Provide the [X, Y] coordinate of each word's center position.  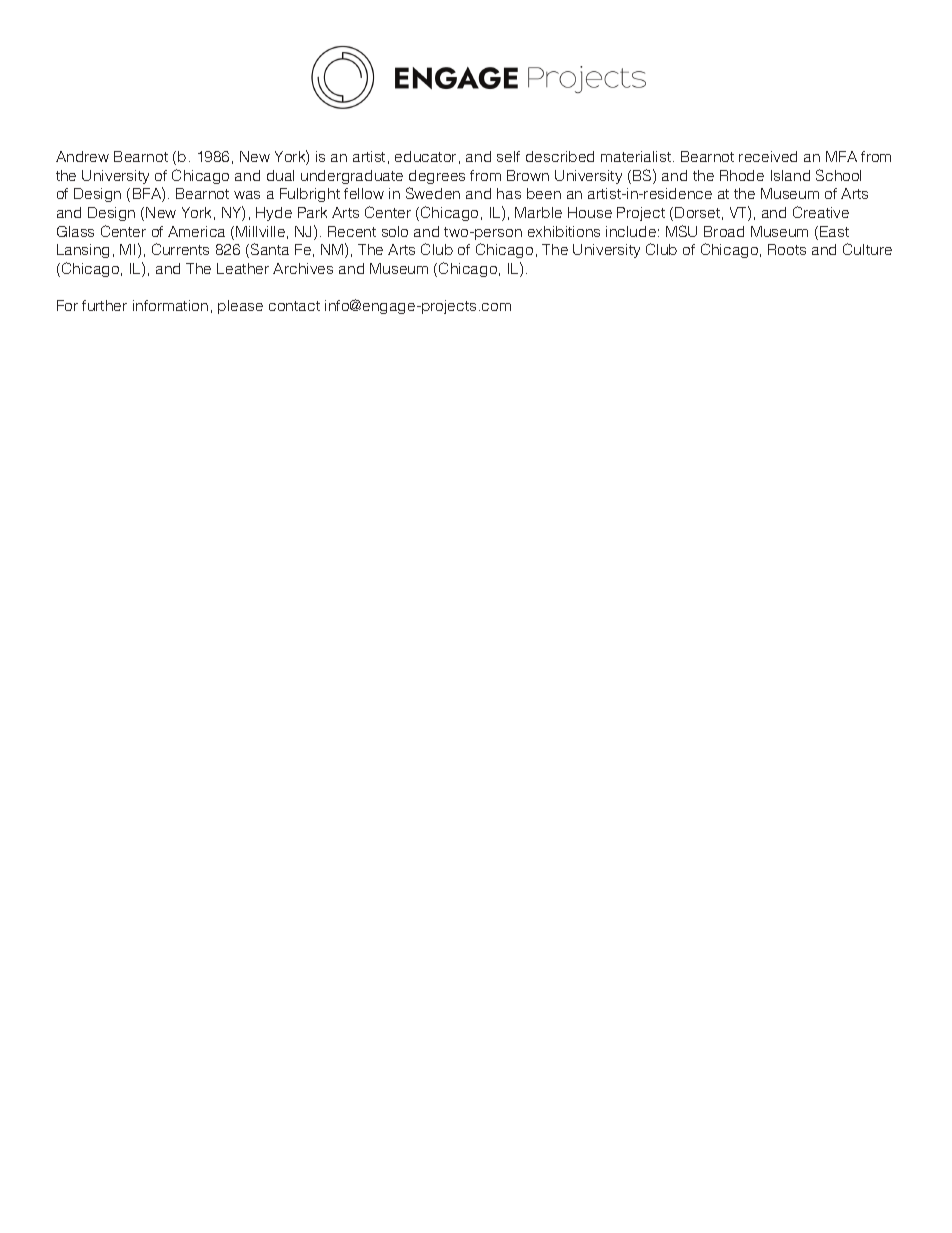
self [508, 156]
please [240, 307]
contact [294, 306]
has [509, 193]
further [104, 305]
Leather [243, 268]
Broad [724, 231]
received [768, 156]
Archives [303, 268]
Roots [787, 249]
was [247, 195]
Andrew [82, 156]
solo [395, 231]
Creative [821, 212]
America [196, 231]
